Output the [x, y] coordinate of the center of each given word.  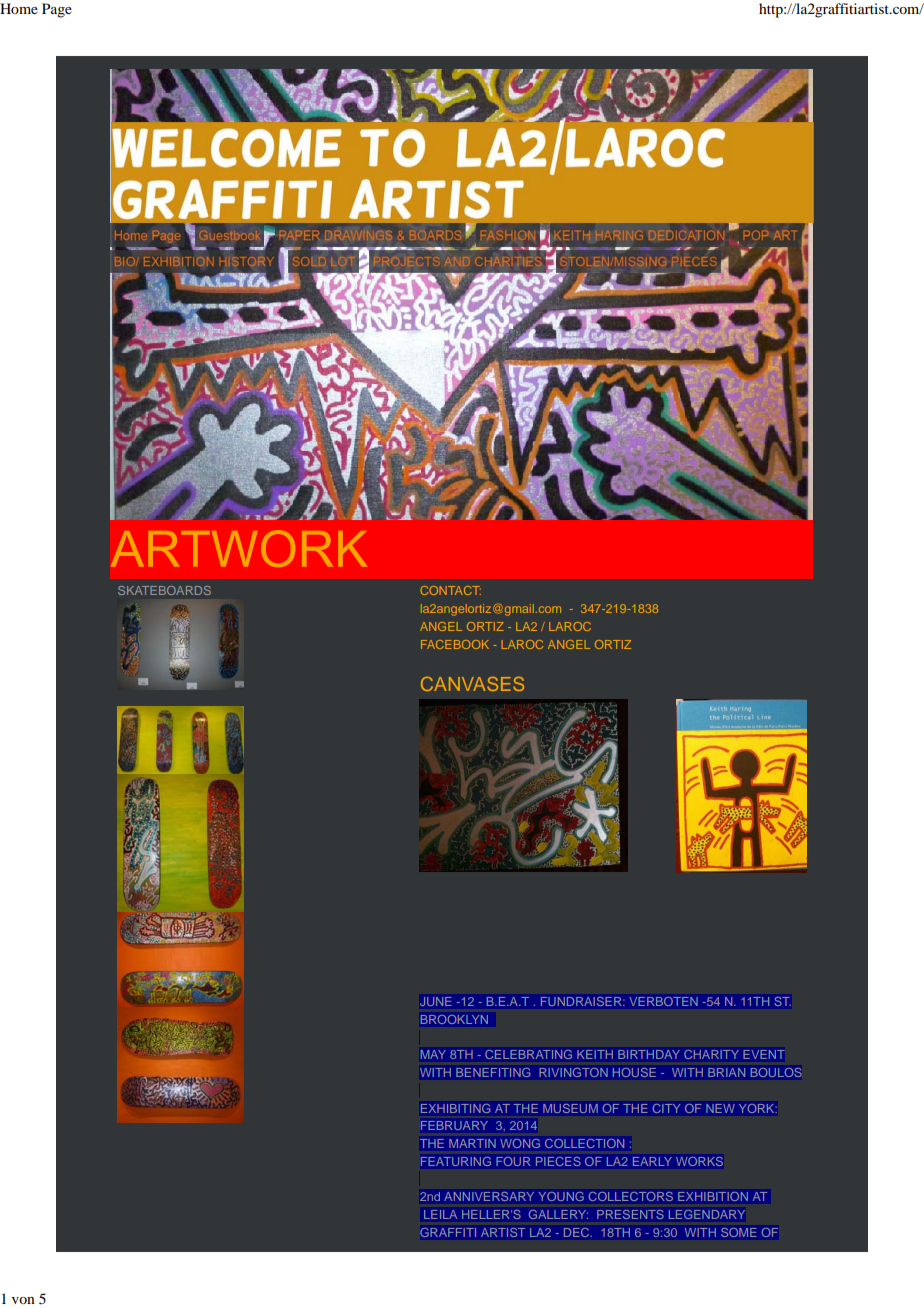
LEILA [440, 1214]
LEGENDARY [707, 1214]
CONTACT [451, 590]
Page [57, 10]
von [23, 1300]
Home [19, 8]
